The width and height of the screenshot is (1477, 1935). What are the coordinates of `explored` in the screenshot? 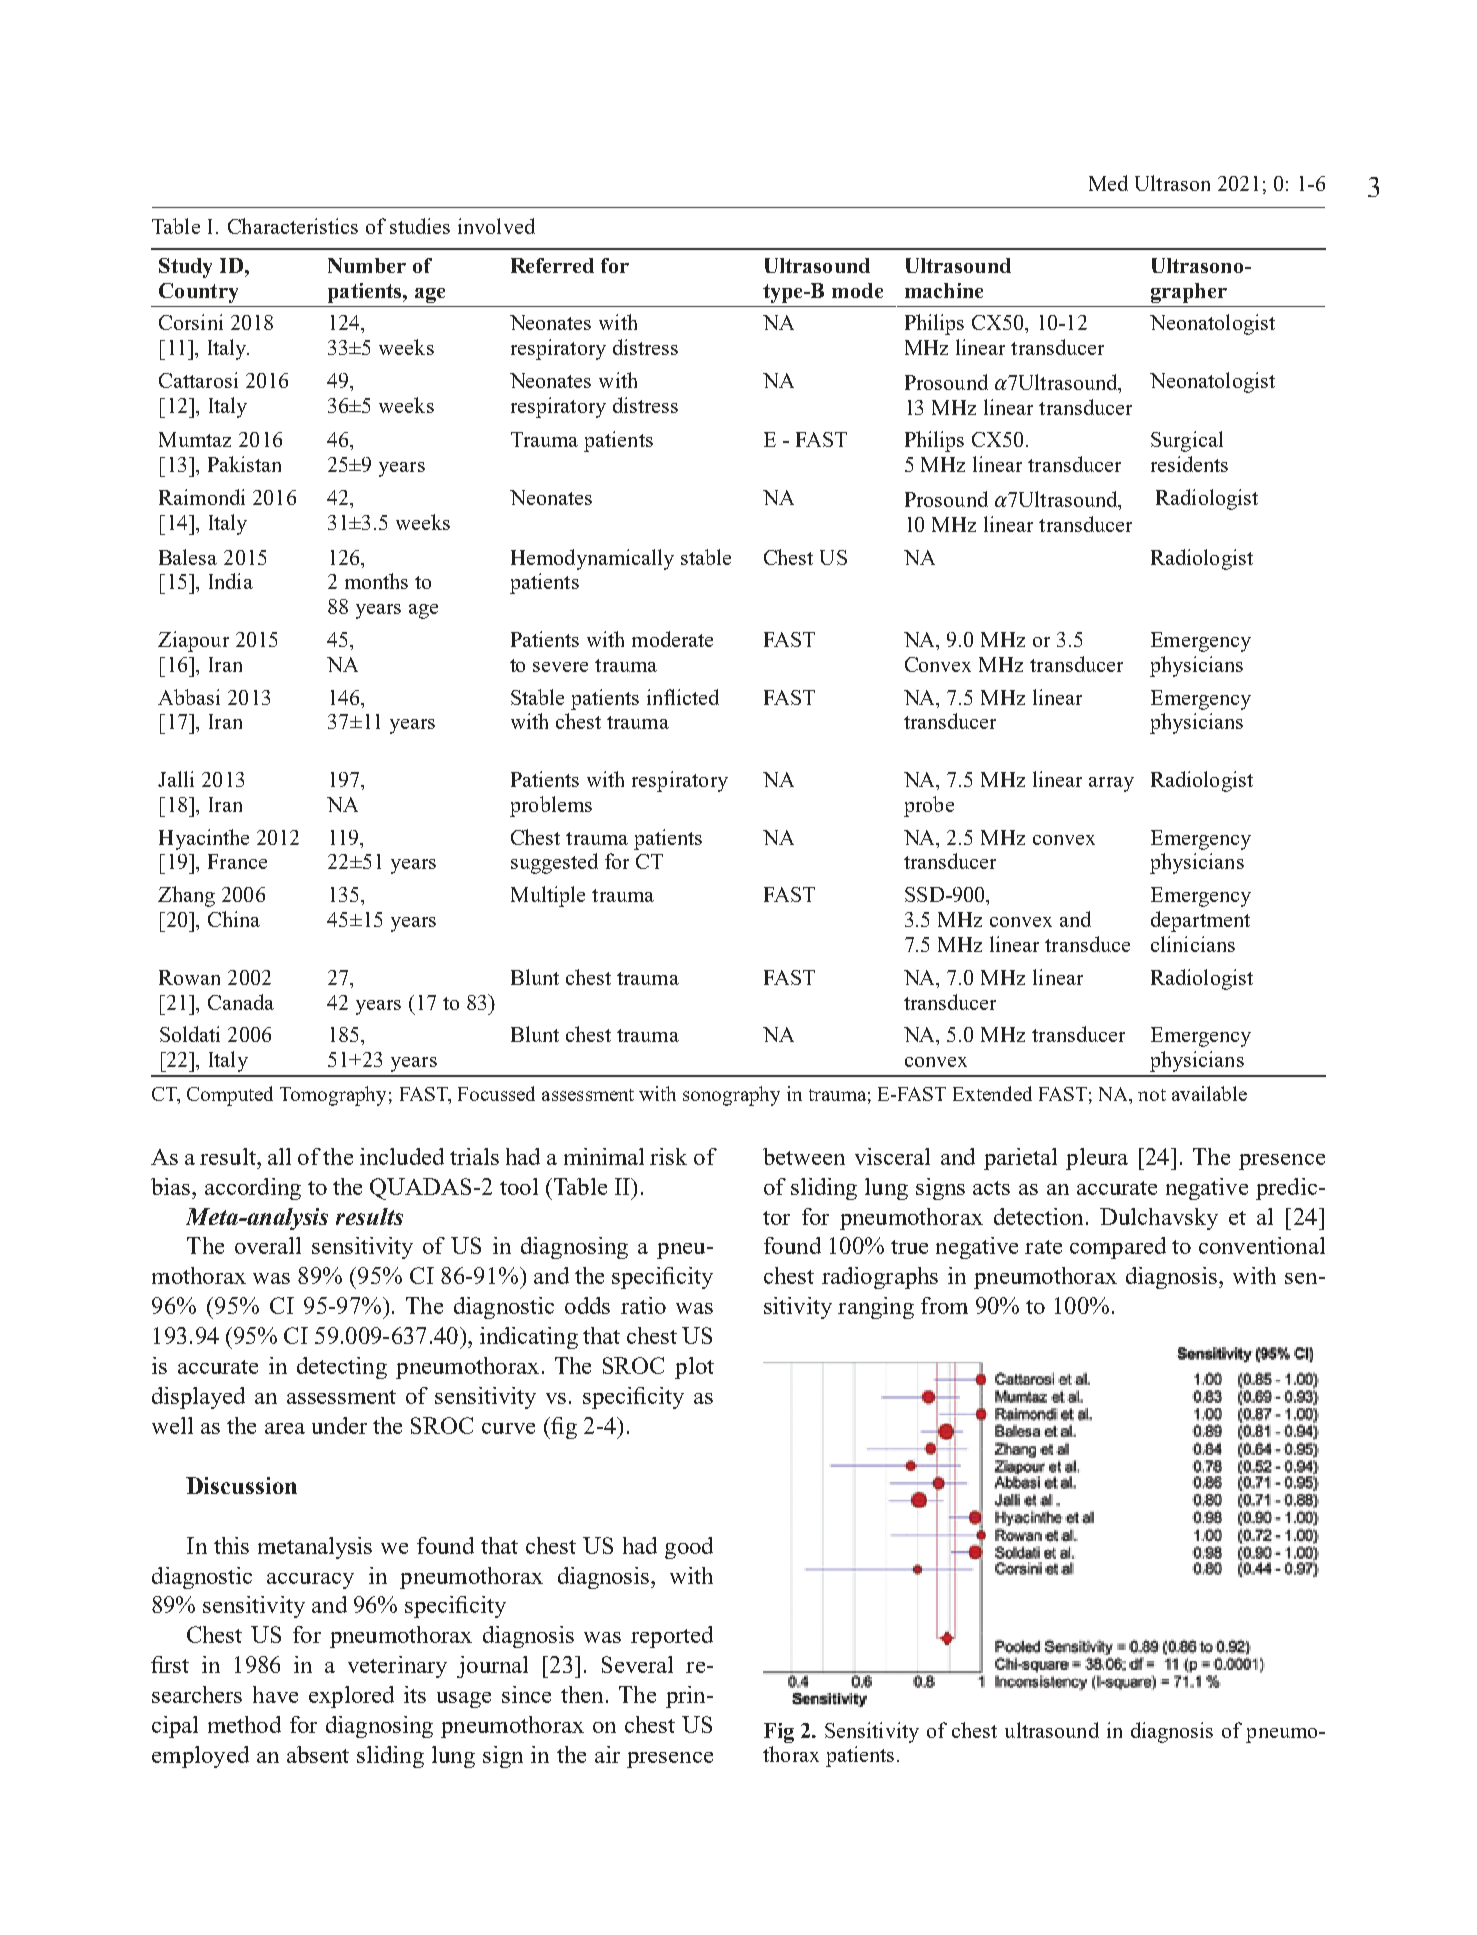 It's located at (351, 1697).
